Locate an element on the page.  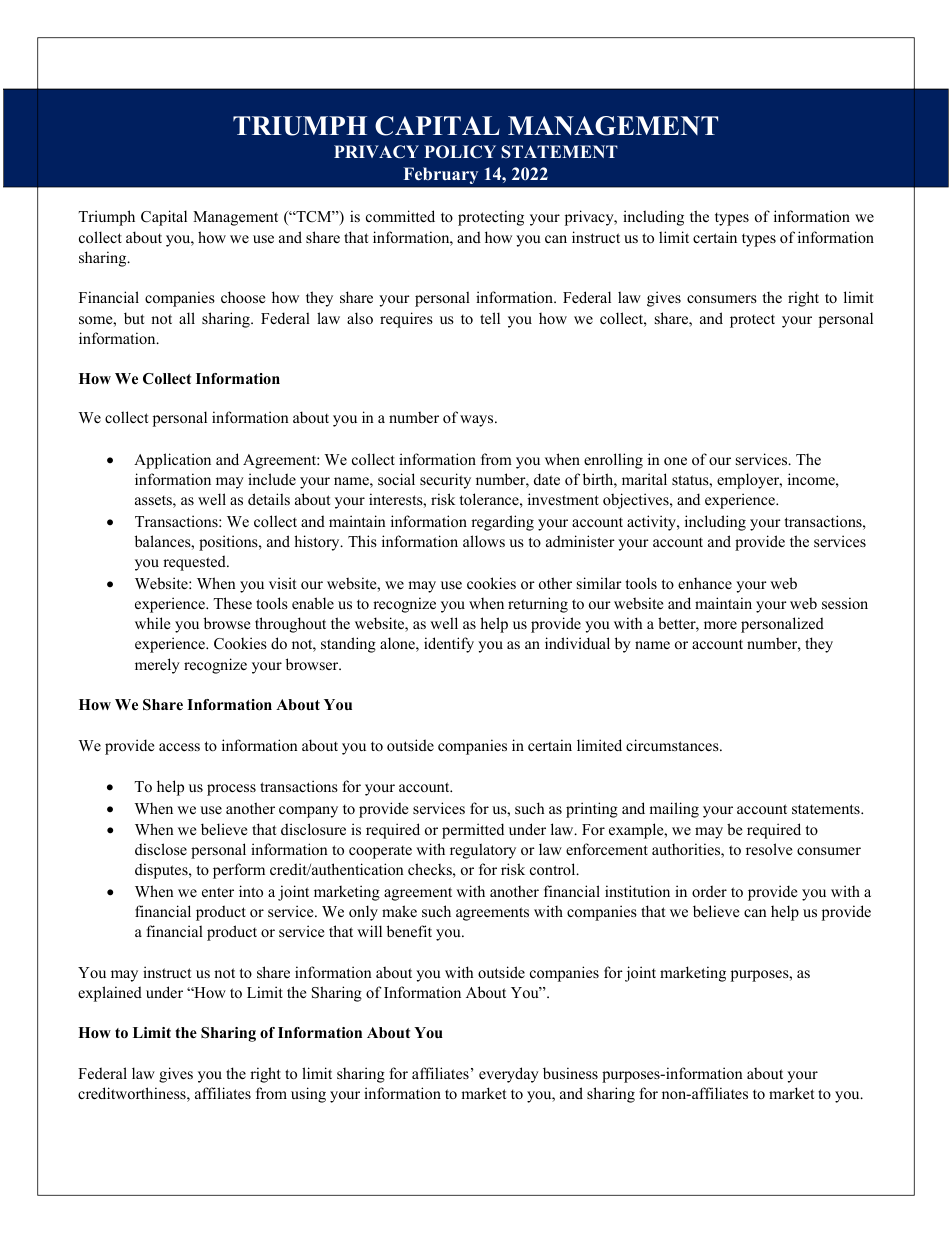
access is located at coordinates (179, 747).
